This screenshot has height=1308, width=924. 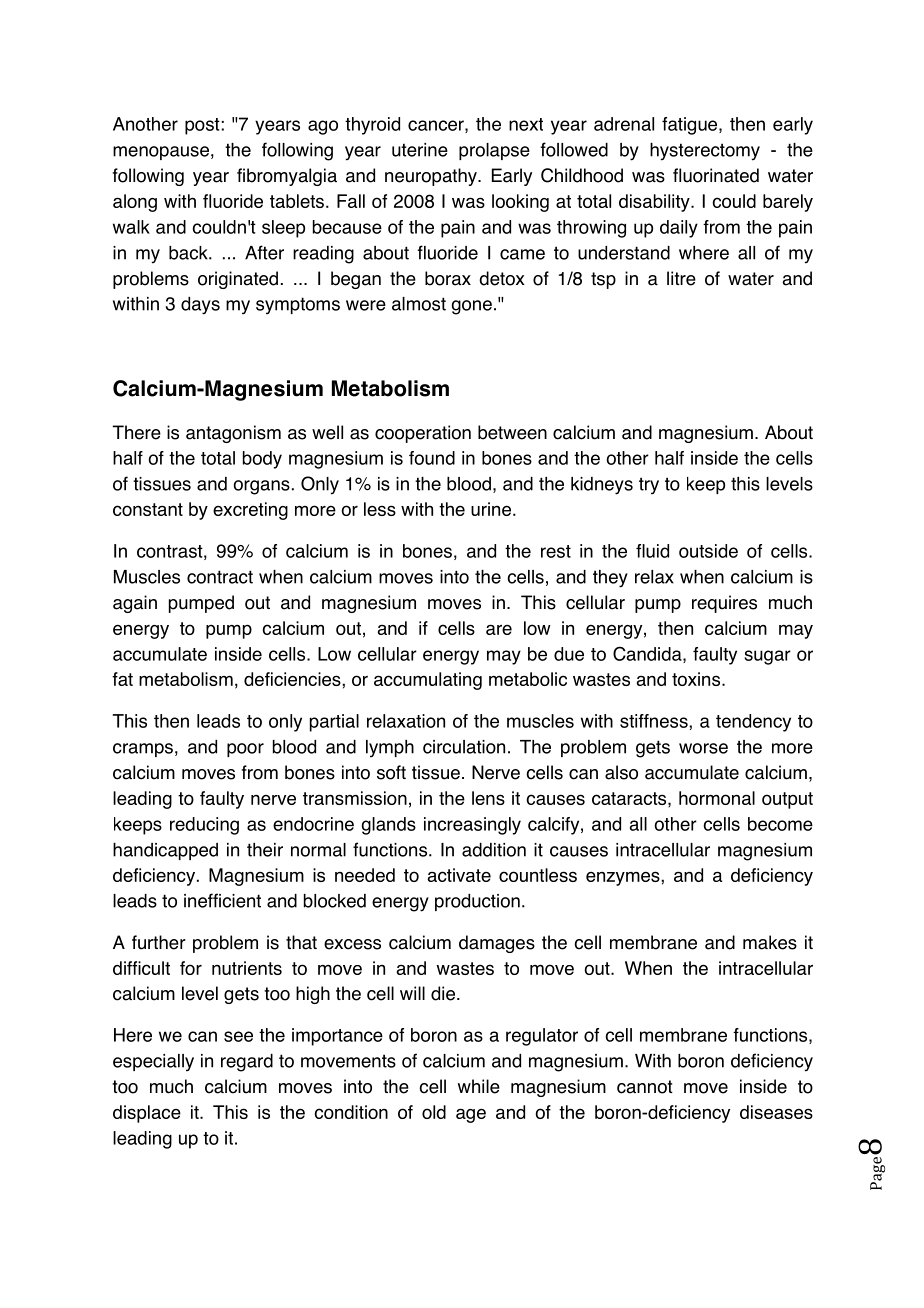 What do you see at coordinates (724, 604) in the screenshot?
I see `requires` at bounding box center [724, 604].
